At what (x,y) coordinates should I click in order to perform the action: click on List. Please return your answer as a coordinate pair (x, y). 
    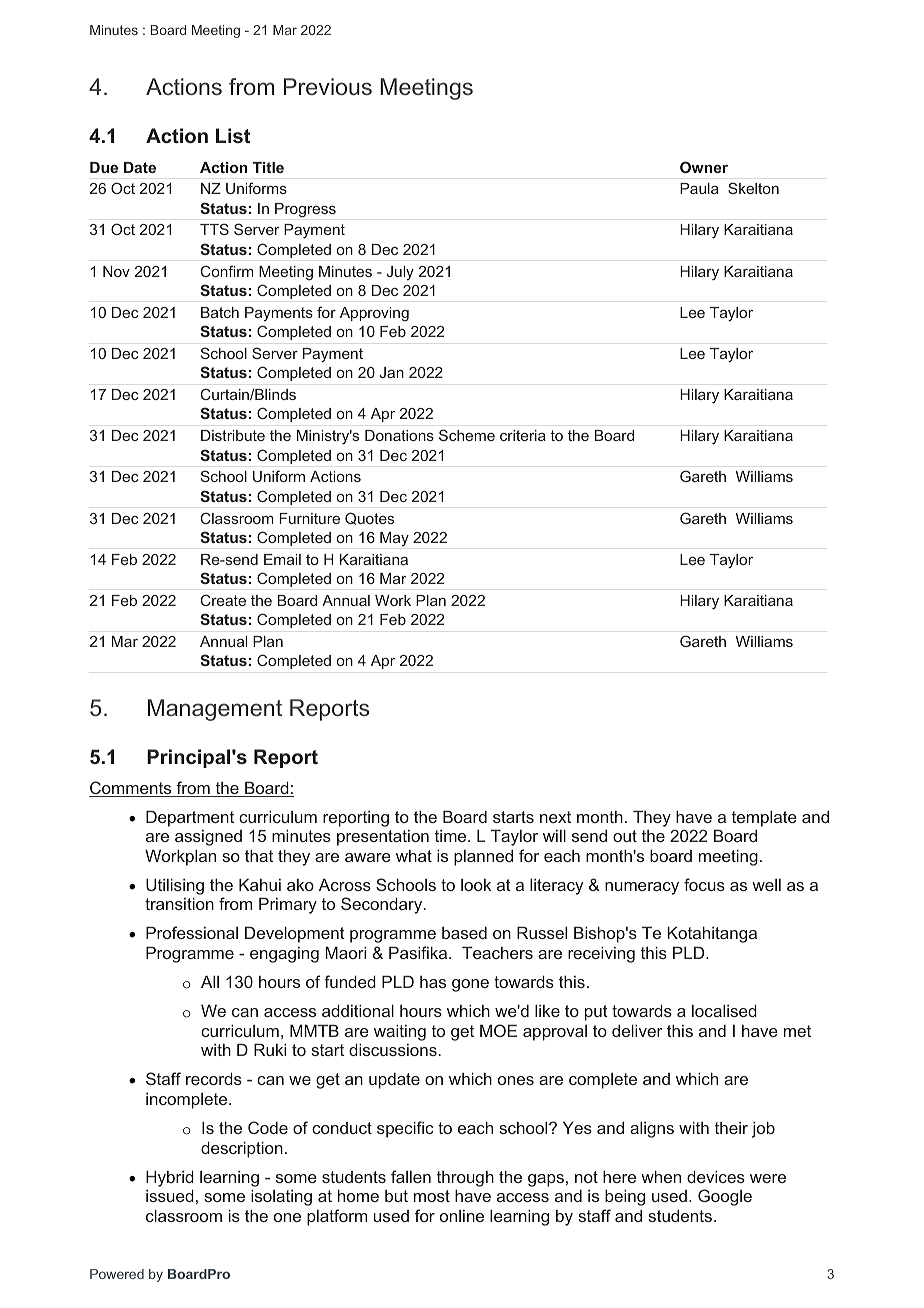
    Looking at the image, I should click on (233, 135).
